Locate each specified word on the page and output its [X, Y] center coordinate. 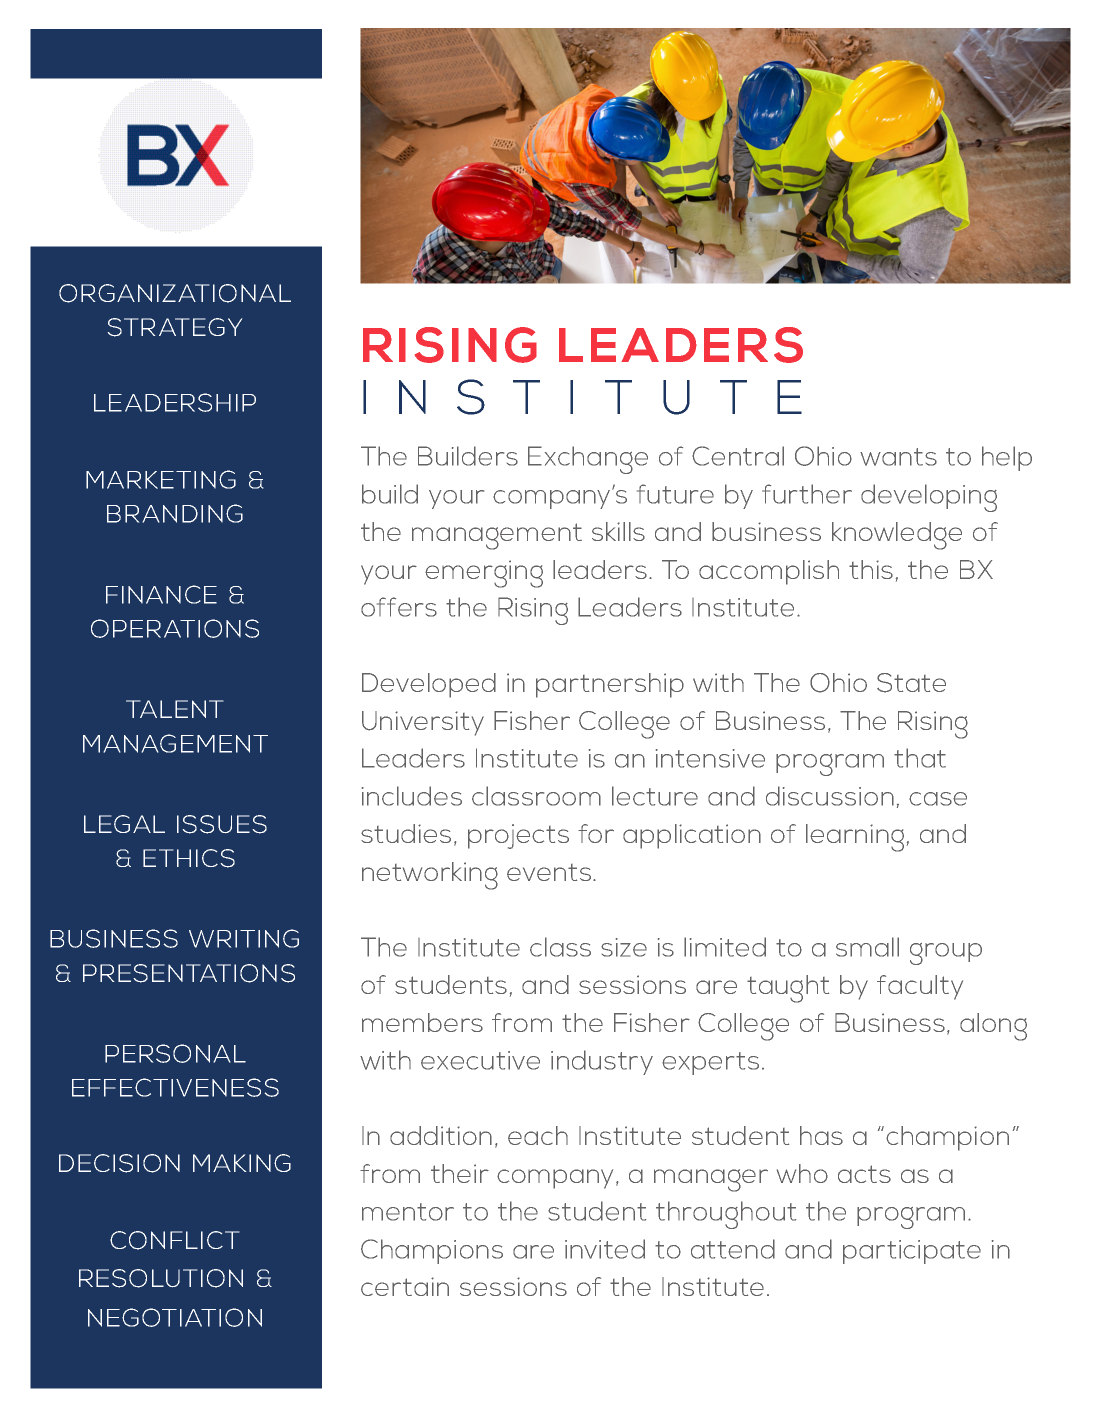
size [624, 947]
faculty [920, 987]
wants [898, 457]
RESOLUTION [161, 1278]
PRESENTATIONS [189, 973]
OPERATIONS [175, 628]
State [911, 683]
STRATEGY [175, 327]
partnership [610, 685]
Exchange [588, 460]
